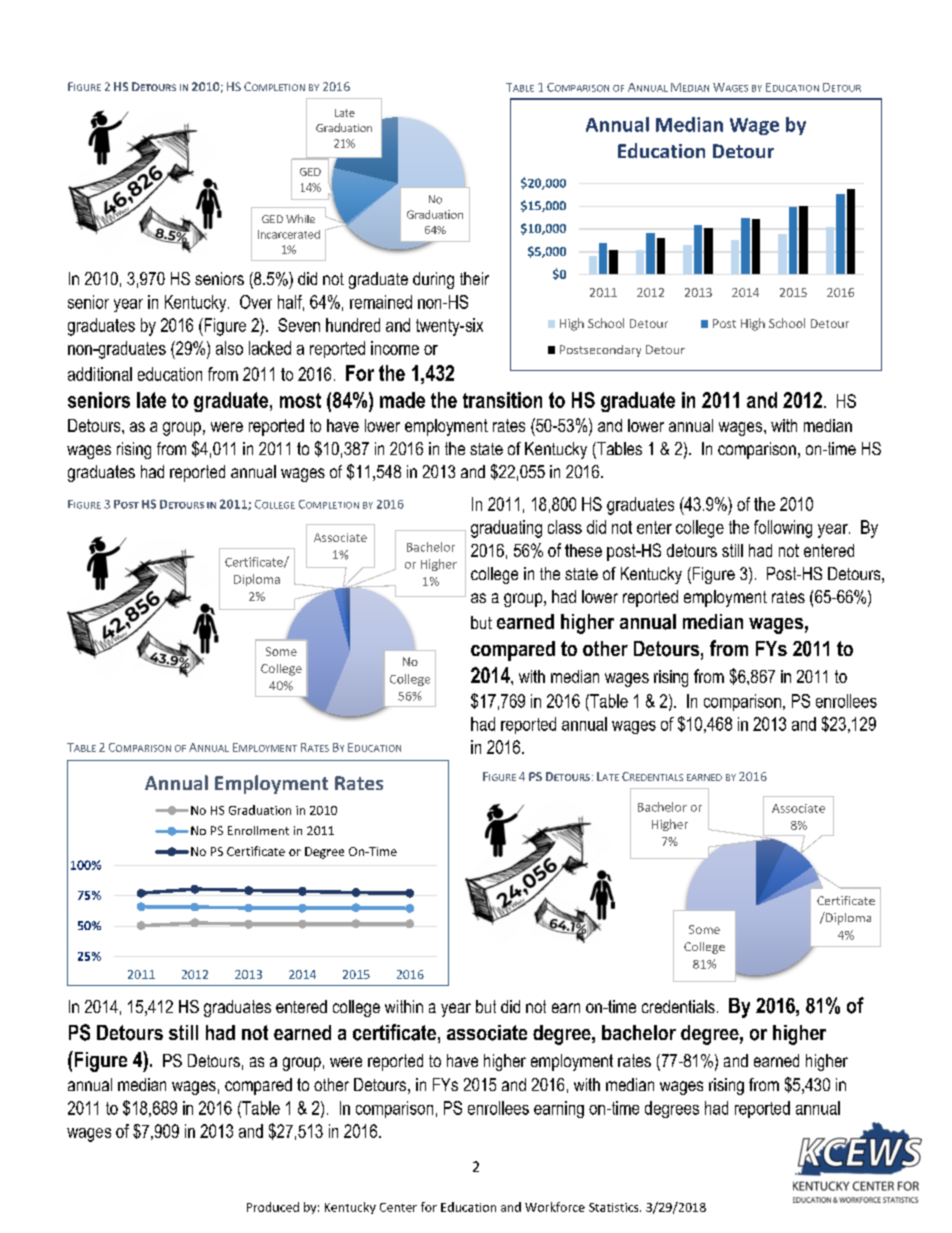  Describe the element at coordinates (100, 374) in the screenshot. I see `additional` at that location.
